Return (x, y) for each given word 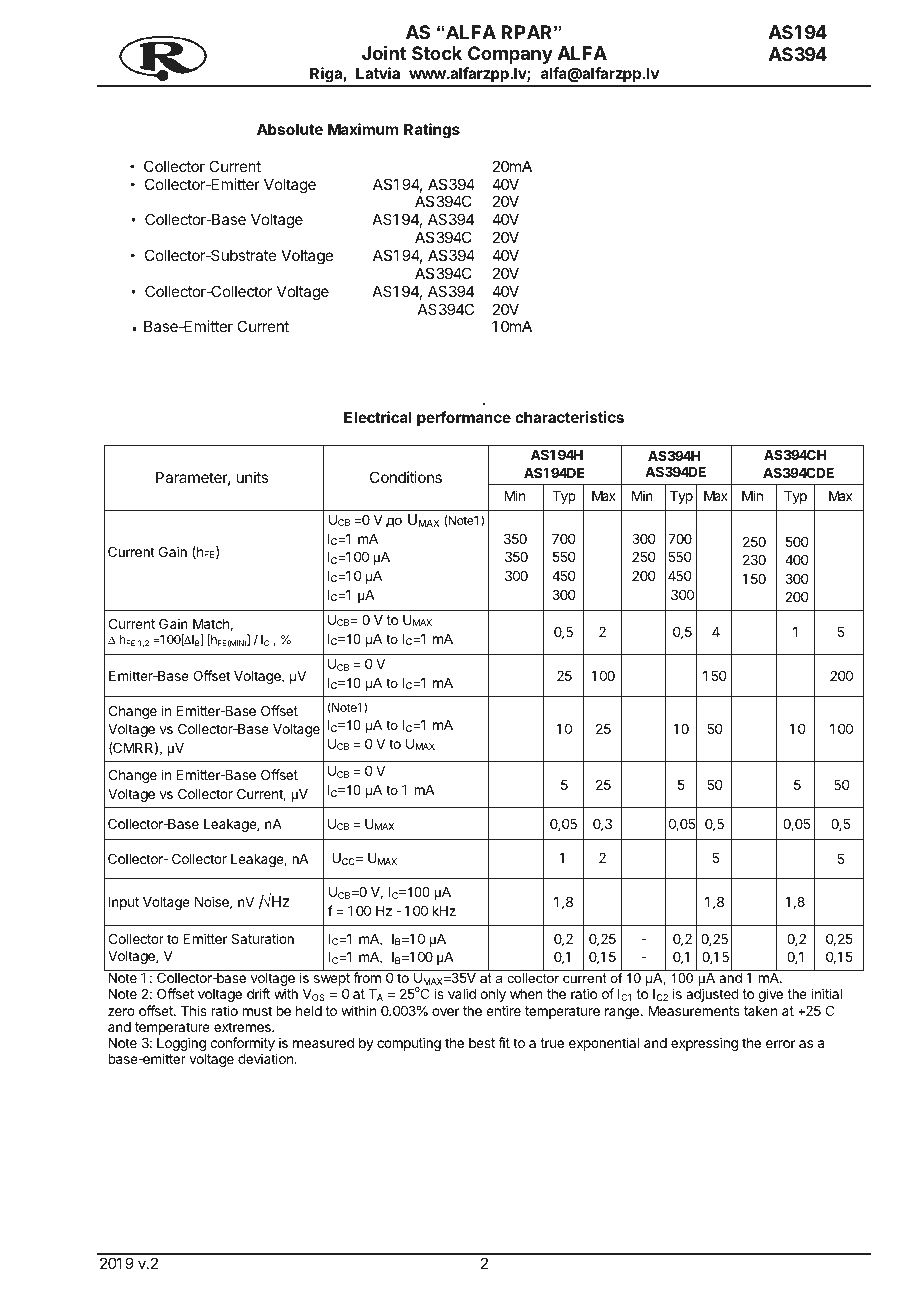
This (194, 1010)
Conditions (406, 477)
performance (464, 418)
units (252, 477)
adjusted (712, 995)
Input (123, 903)
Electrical (378, 417)
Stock (437, 53)
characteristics (569, 417)
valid (462, 993)
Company (510, 55)
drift (258, 993)
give (770, 995)
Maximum (363, 129)
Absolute (290, 129)
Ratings (432, 131)
